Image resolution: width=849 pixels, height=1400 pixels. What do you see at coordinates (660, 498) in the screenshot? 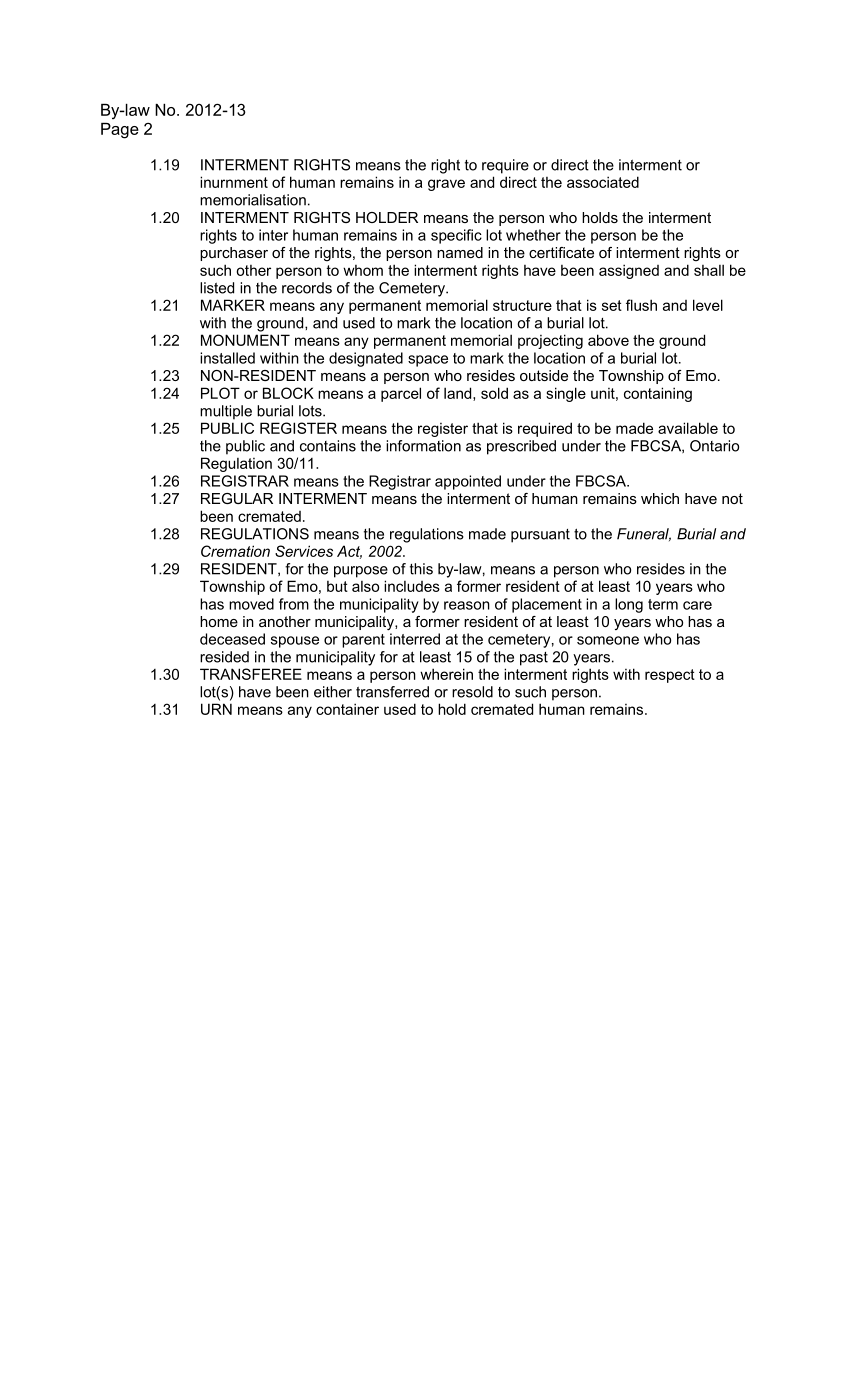
I see `which` at bounding box center [660, 498].
